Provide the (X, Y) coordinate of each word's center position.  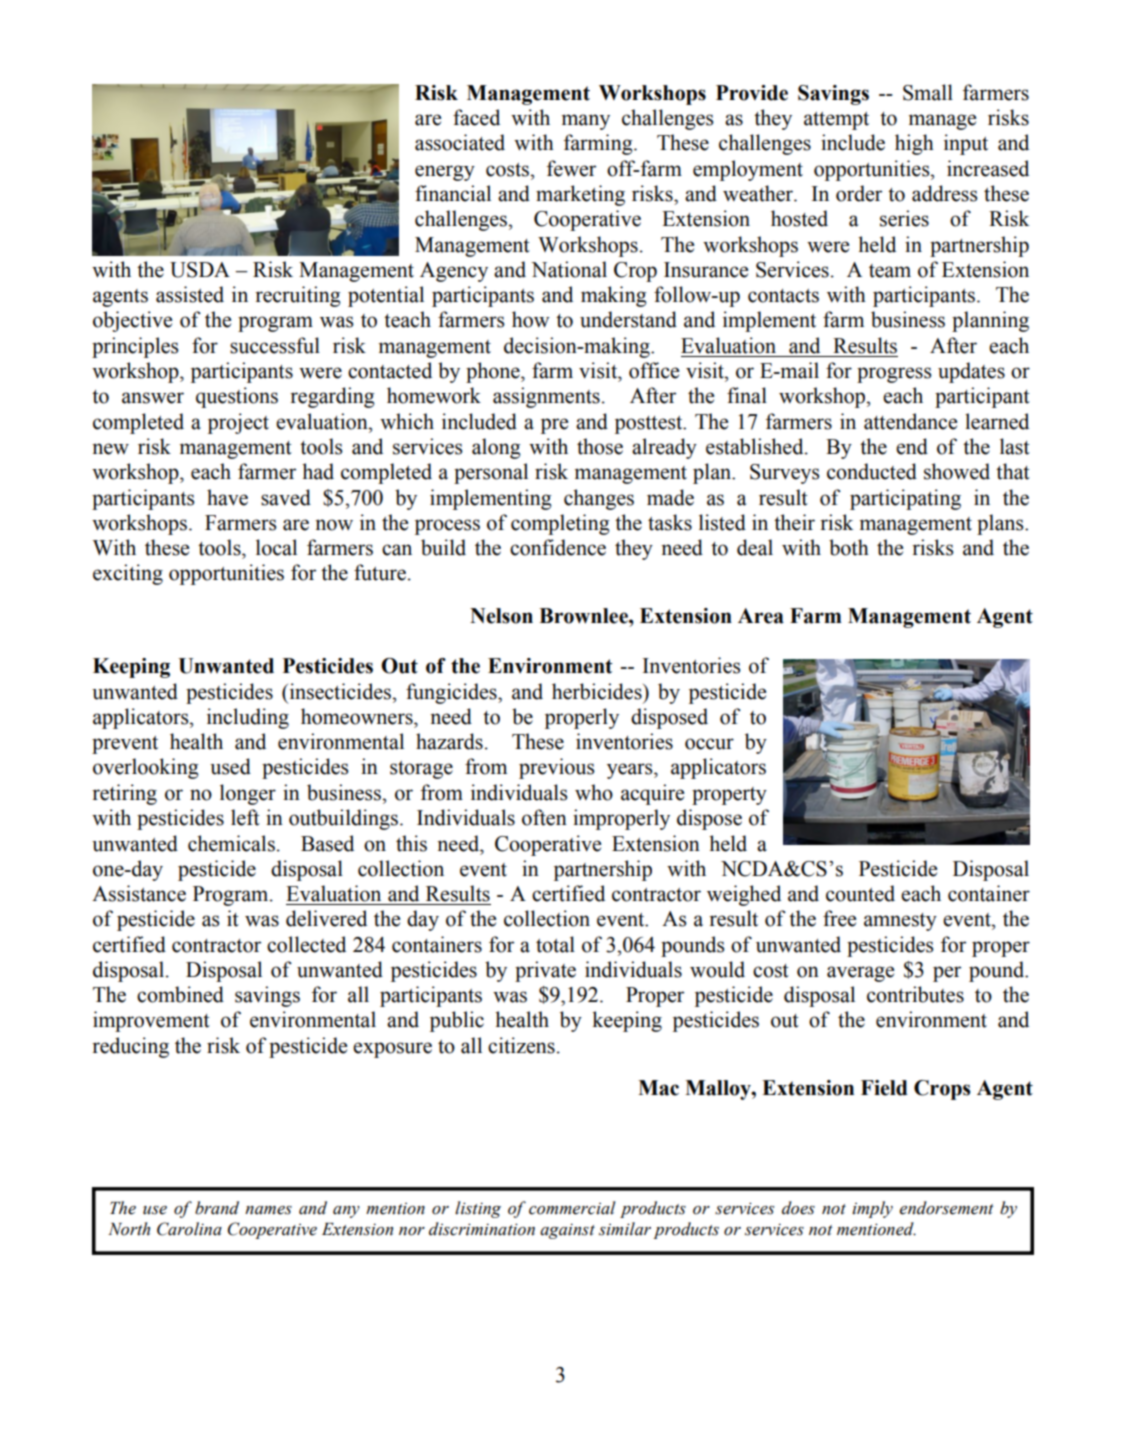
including (248, 718)
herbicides (598, 691)
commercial (572, 1208)
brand (217, 1208)
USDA (200, 270)
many (586, 122)
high (914, 144)
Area (761, 616)
